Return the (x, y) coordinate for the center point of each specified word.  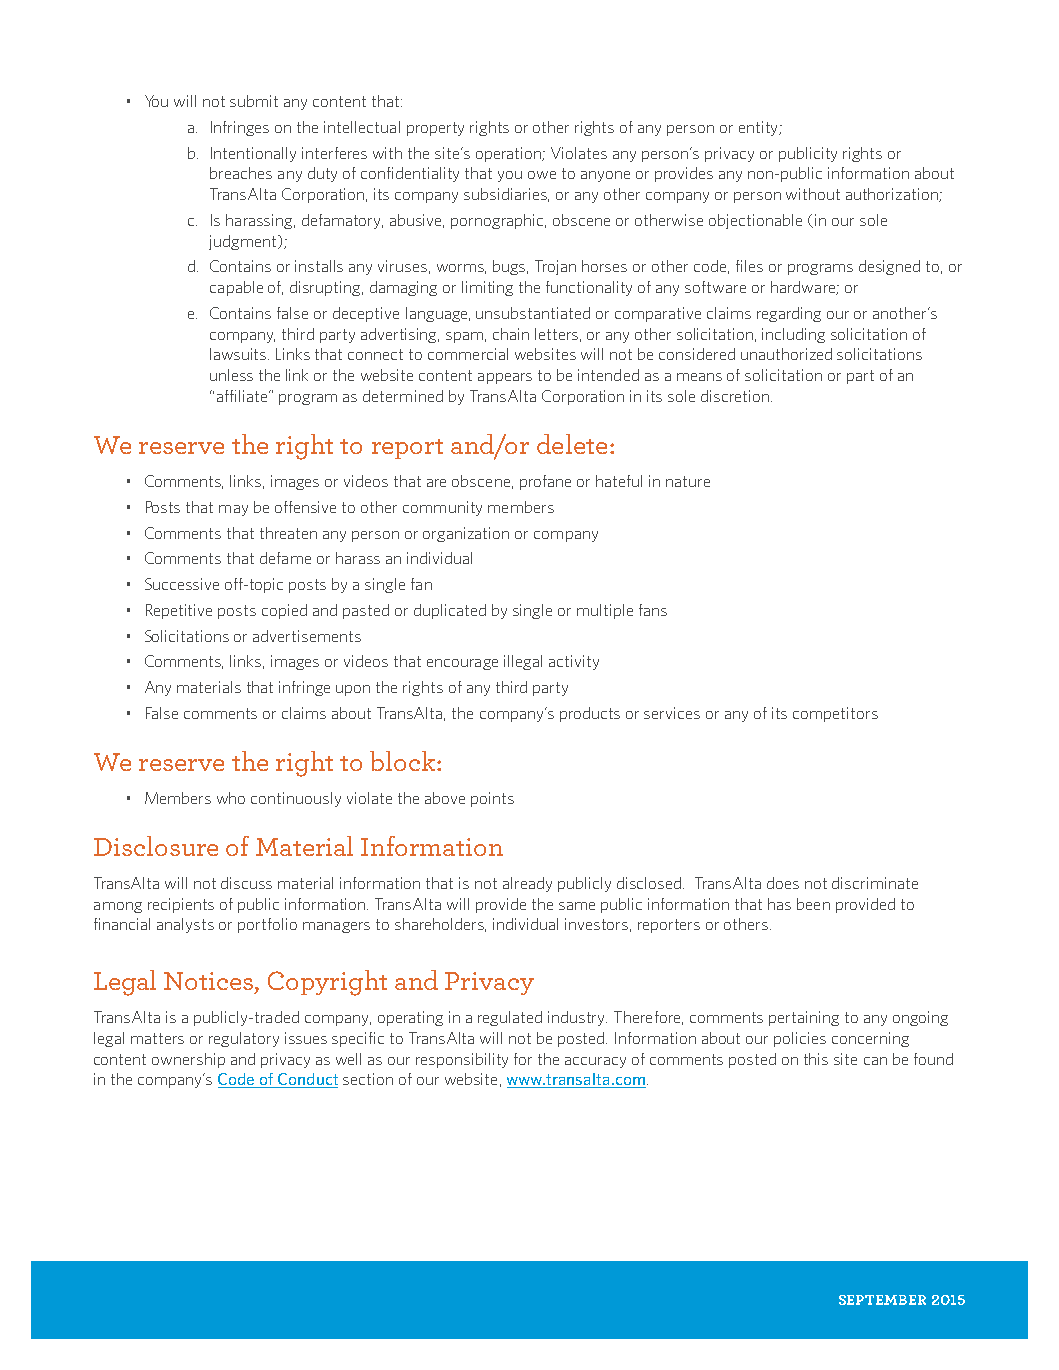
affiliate (243, 396)
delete (572, 444)
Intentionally (253, 154)
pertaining (804, 1018)
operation (509, 154)
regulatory (244, 1039)
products (590, 714)
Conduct (307, 1080)
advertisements (307, 636)
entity (759, 128)
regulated (510, 1018)
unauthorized (786, 354)
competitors (835, 714)
